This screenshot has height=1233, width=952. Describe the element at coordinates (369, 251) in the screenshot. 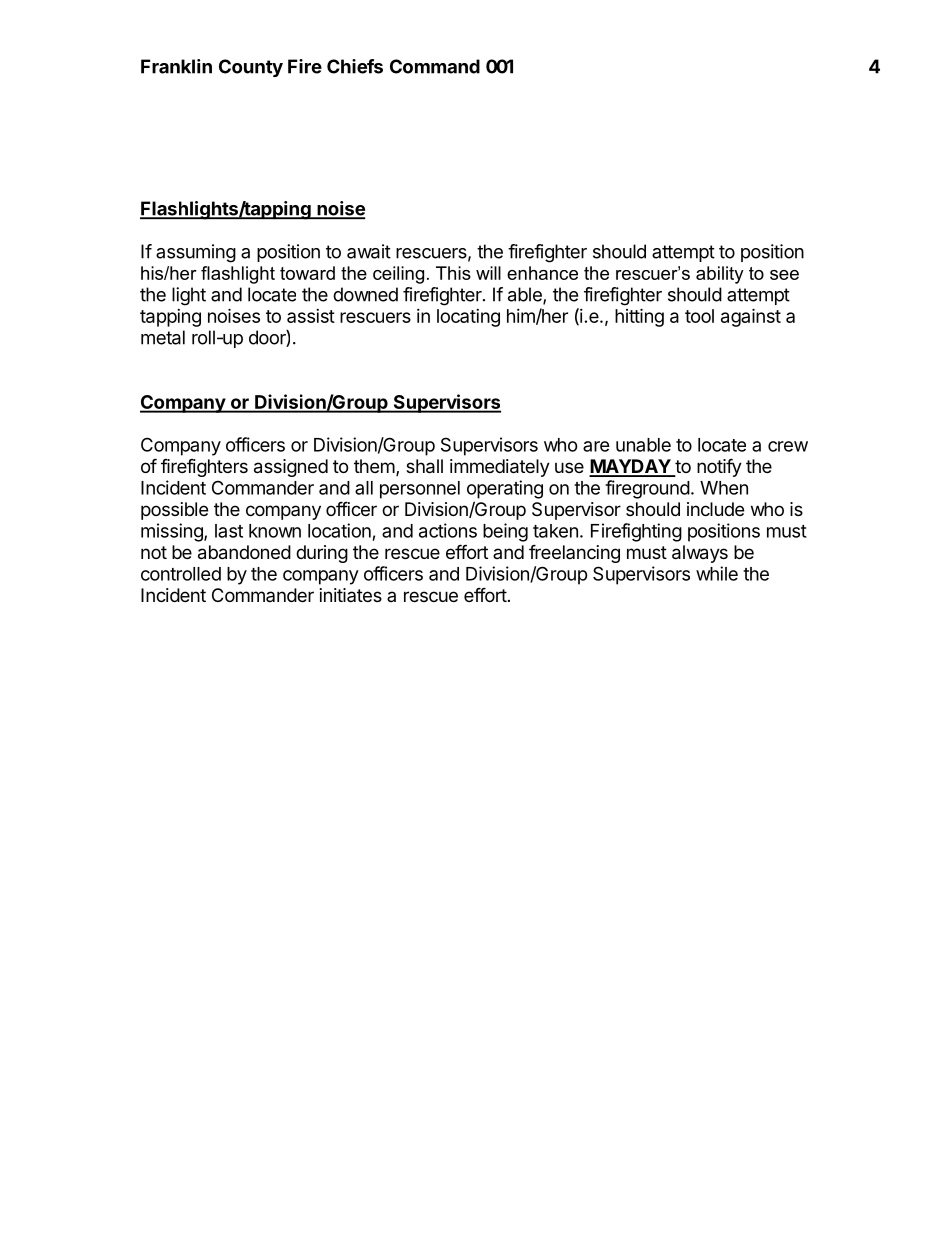

I see `await` at that location.
